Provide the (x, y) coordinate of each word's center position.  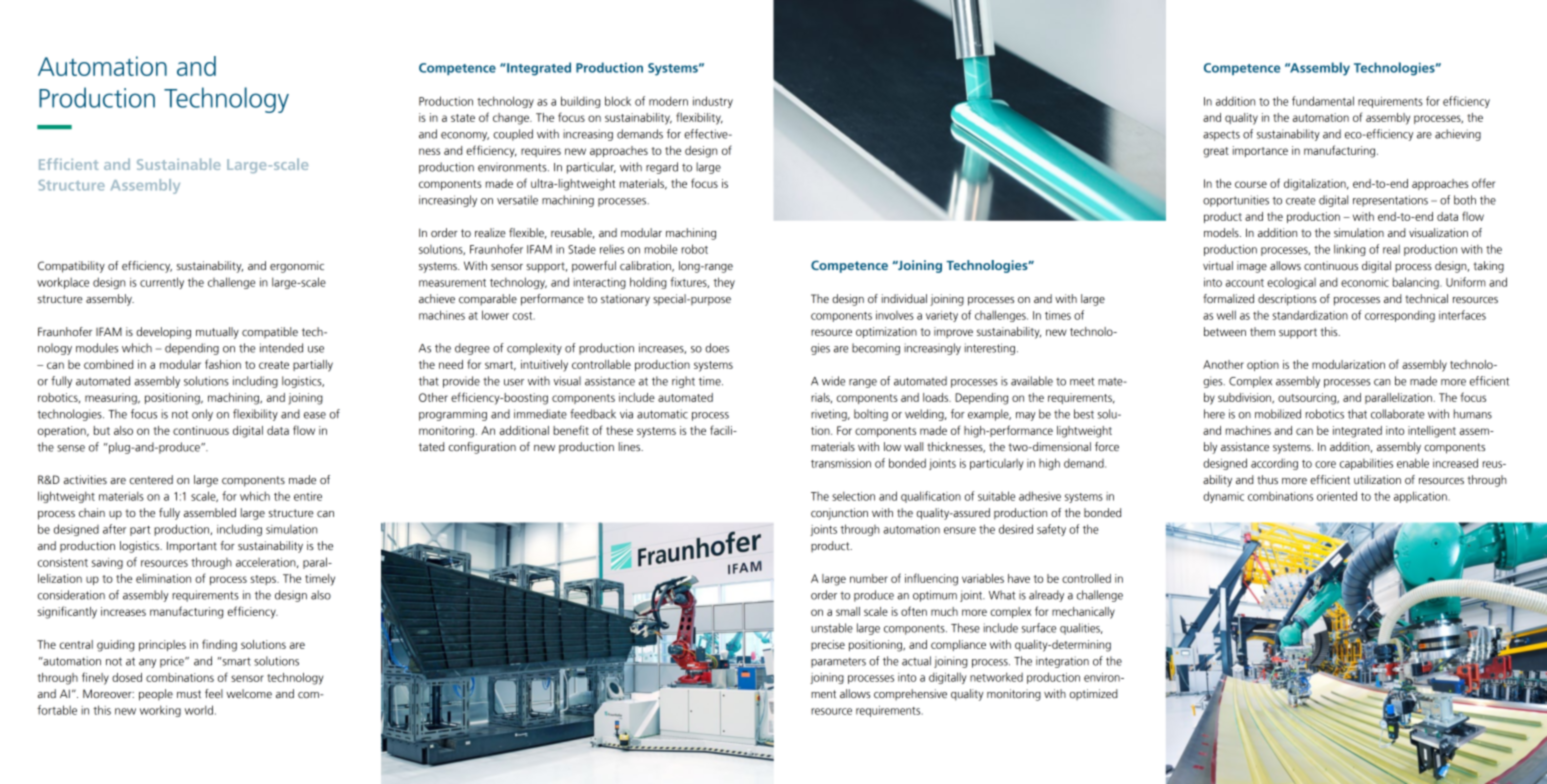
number (869, 578)
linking (1350, 250)
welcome (249, 693)
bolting (871, 415)
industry (713, 102)
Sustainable (179, 164)
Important (192, 546)
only (202, 415)
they (724, 283)
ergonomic (297, 267)
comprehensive (910, 694)
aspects (1221, 135)
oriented (1337, 496)
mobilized (1278, 414)
